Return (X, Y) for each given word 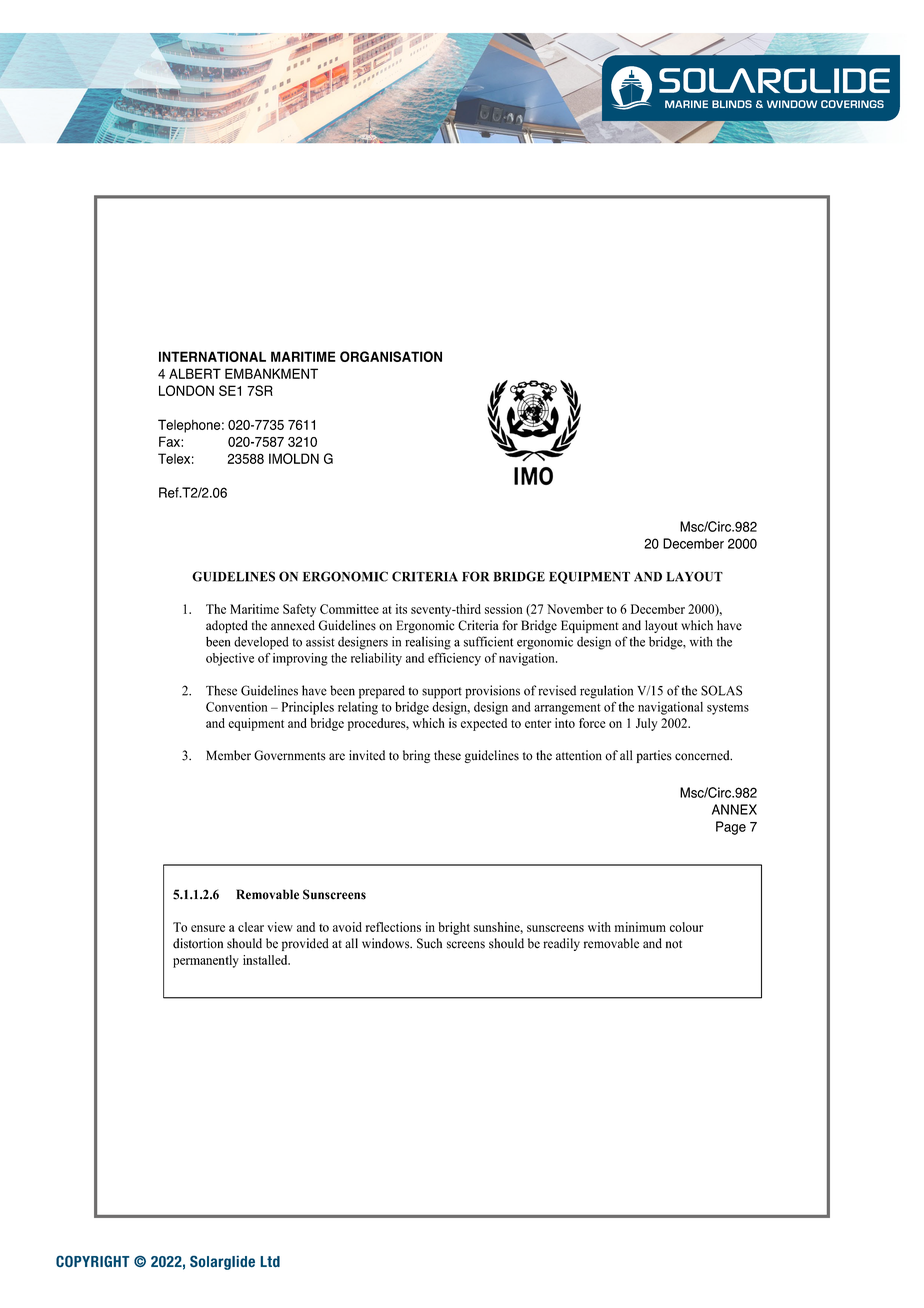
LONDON (186, 390)
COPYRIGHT (93, 1261)
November (575, 609)
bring (416, 756)
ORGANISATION (391, 356)
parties (654, 756)
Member (228, 755)
